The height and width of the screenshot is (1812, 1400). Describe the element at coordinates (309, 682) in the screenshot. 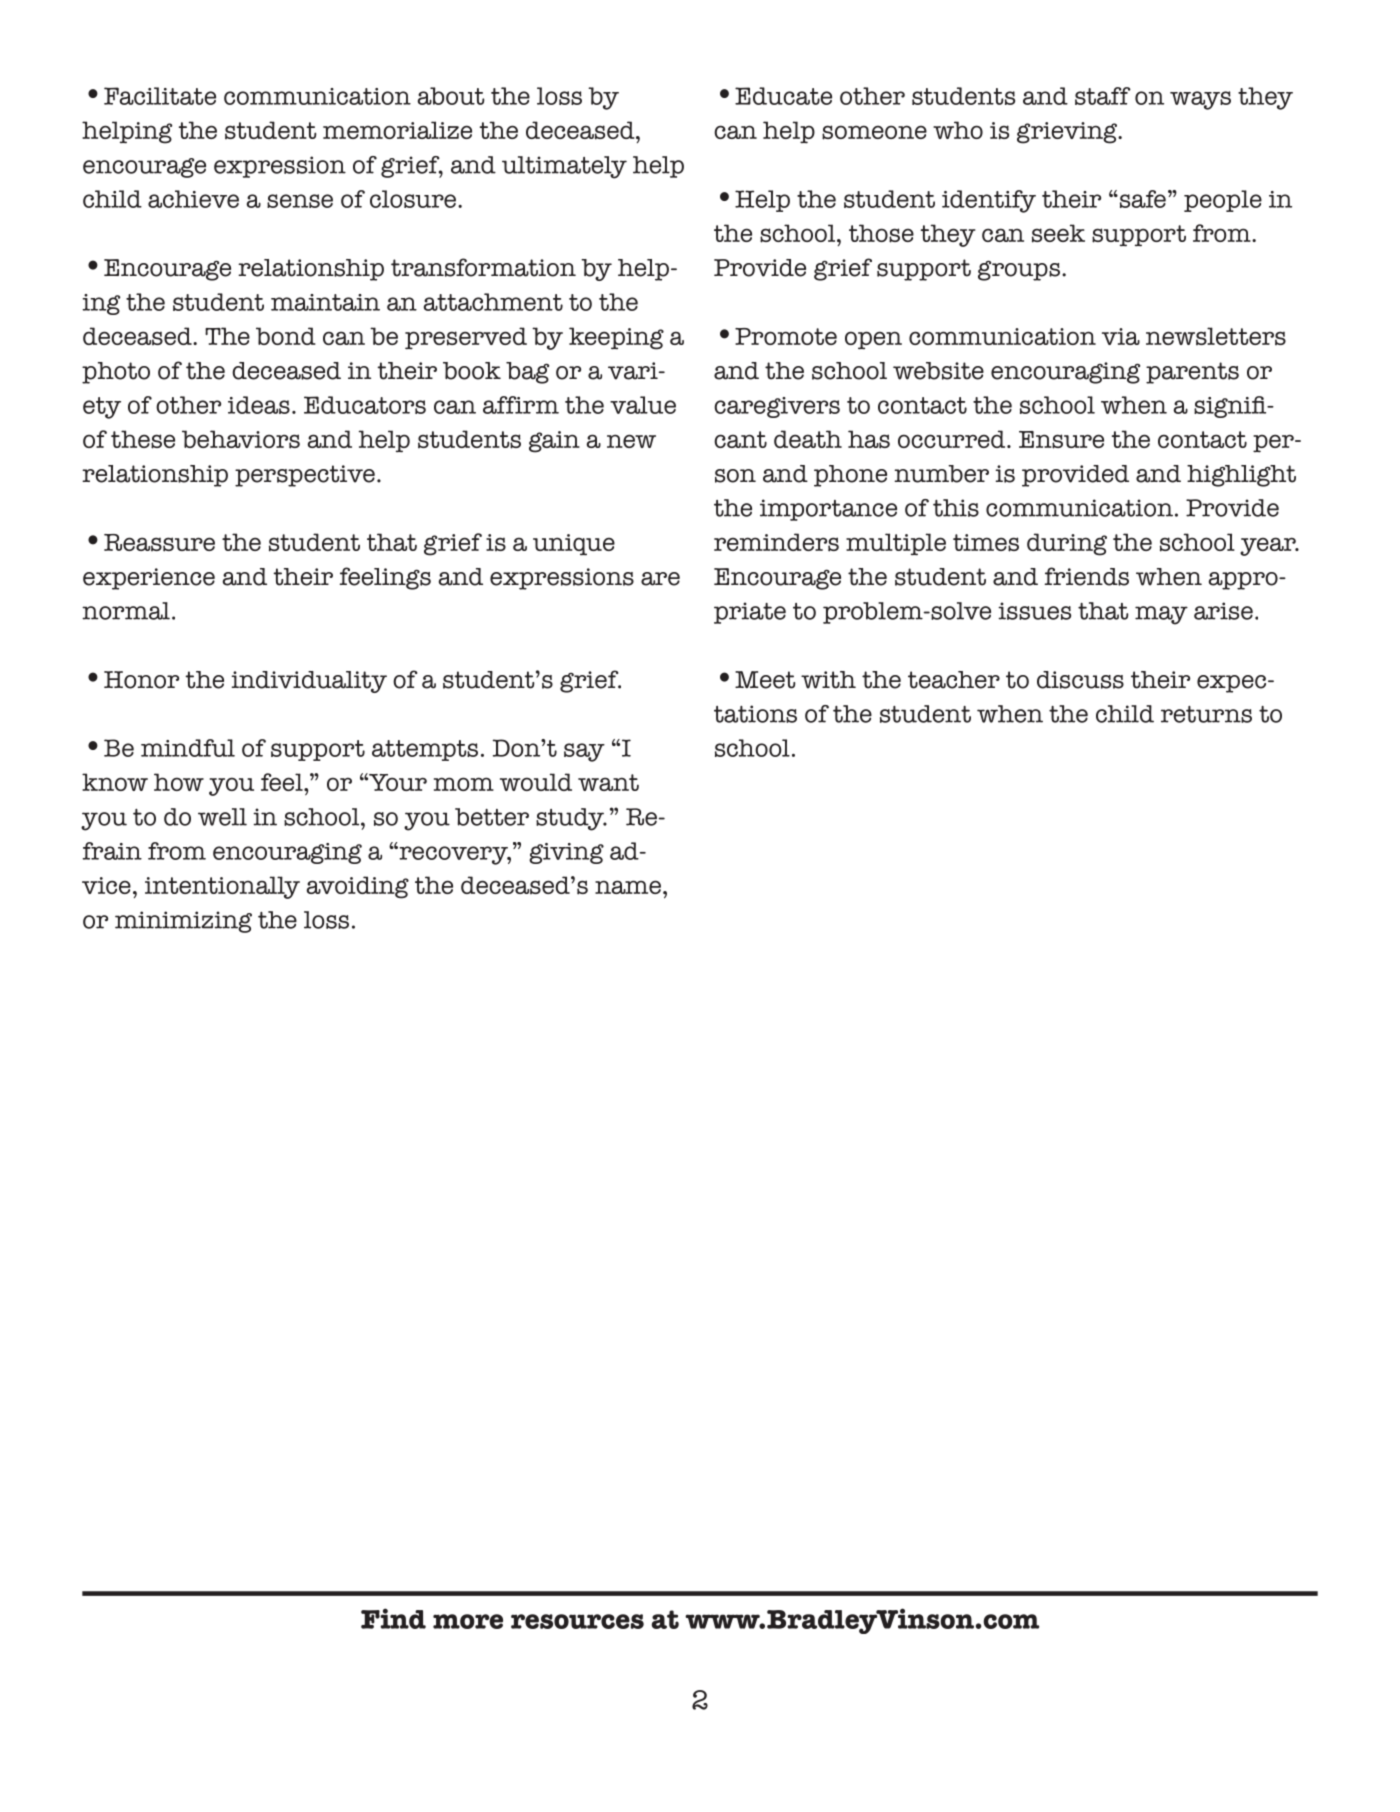

I see `individuality` at that location.
